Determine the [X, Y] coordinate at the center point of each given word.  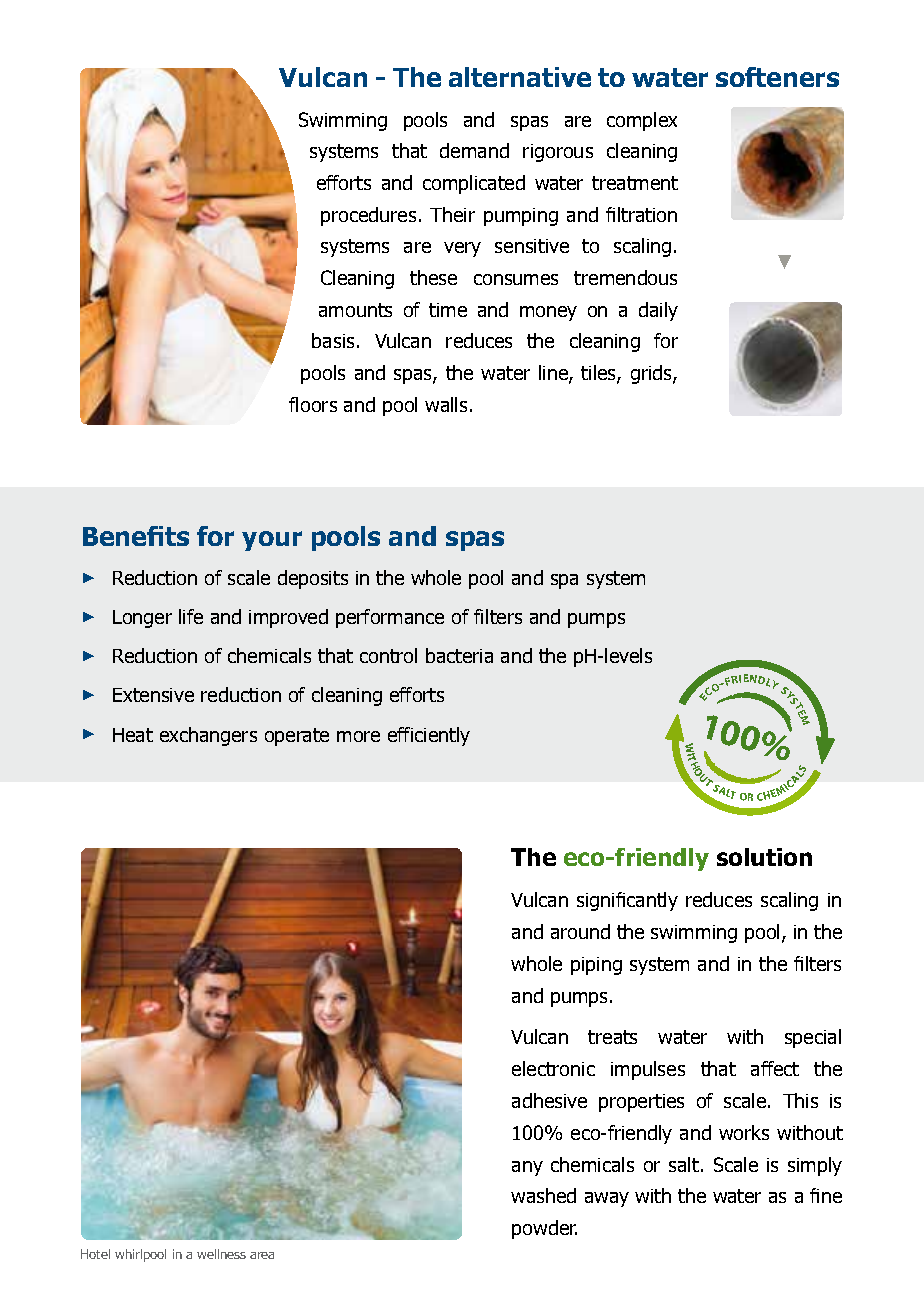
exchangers [208, 736]
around [580, 931]
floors [313, 404]
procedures [368, 216]
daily [658, 311]
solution [764, 857]
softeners [777, 77]
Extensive [153, 695]
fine [826, 1195]
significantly [627, 901]
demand [474, 150]
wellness [221, 1254]
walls [446, 404]
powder [544, 1229]
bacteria [459, 655]
